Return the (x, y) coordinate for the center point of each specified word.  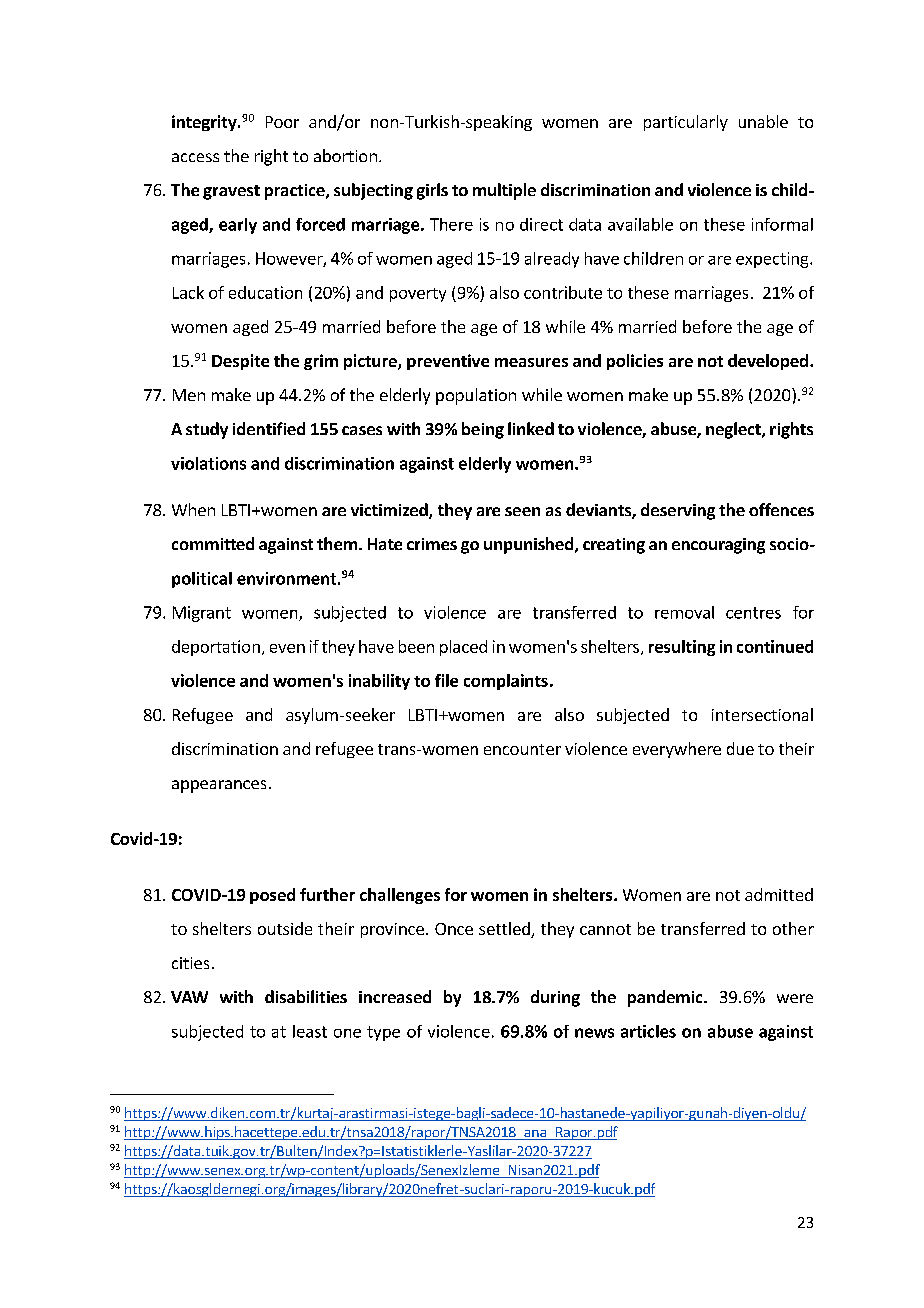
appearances (219, 786)
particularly (686, 123)
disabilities (306, 996)
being (483, 430)
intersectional (762, 714)
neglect (734, 430)
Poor (282, 122)
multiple (504, 191)
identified (269, 428)
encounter (522, 749)
